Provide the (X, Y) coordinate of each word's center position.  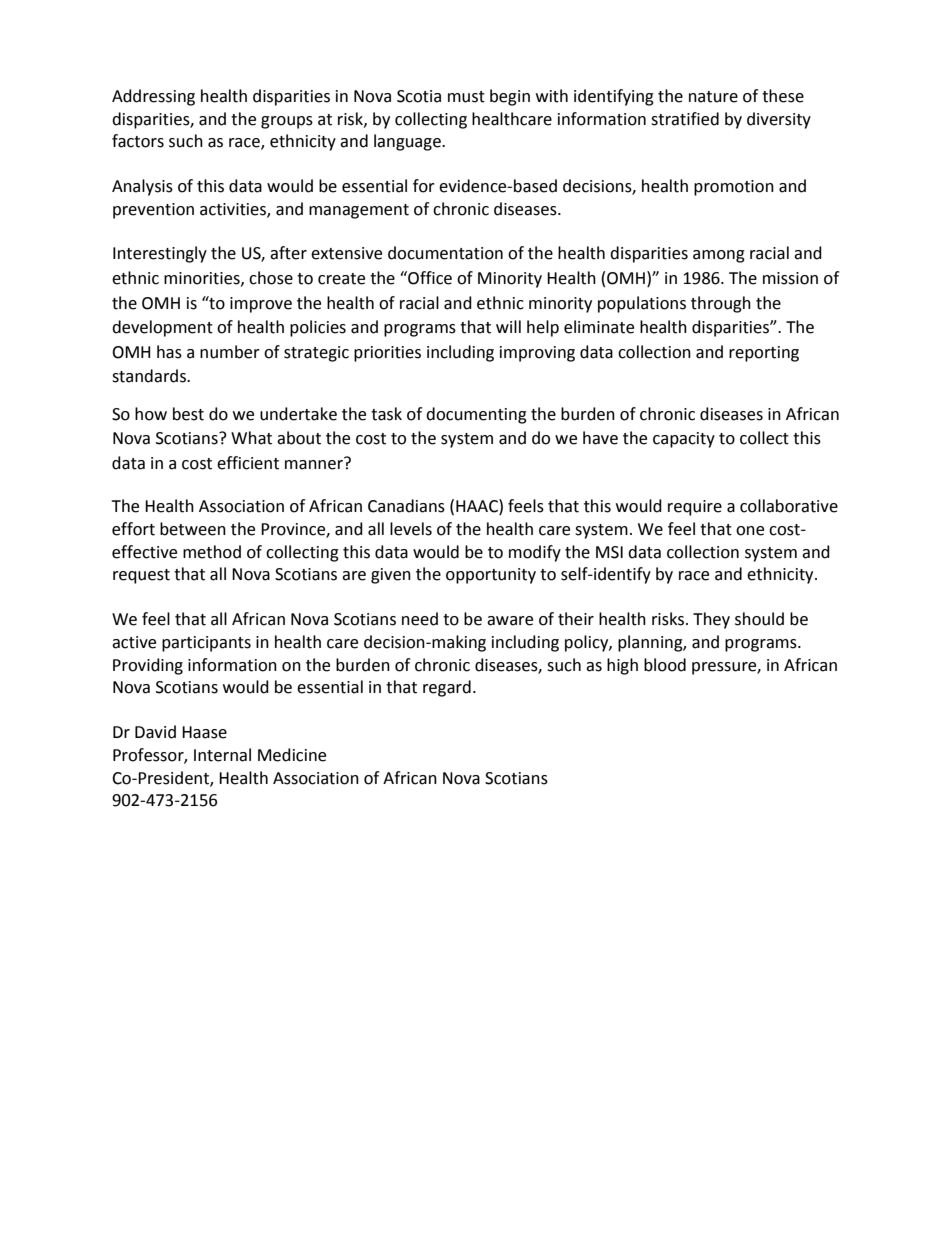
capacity (684, 440)
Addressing (153, 97)
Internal (222, 755)
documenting (476, 415)
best (188, 414)
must (466, 97)
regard (447, 688)
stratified (685, 119)
